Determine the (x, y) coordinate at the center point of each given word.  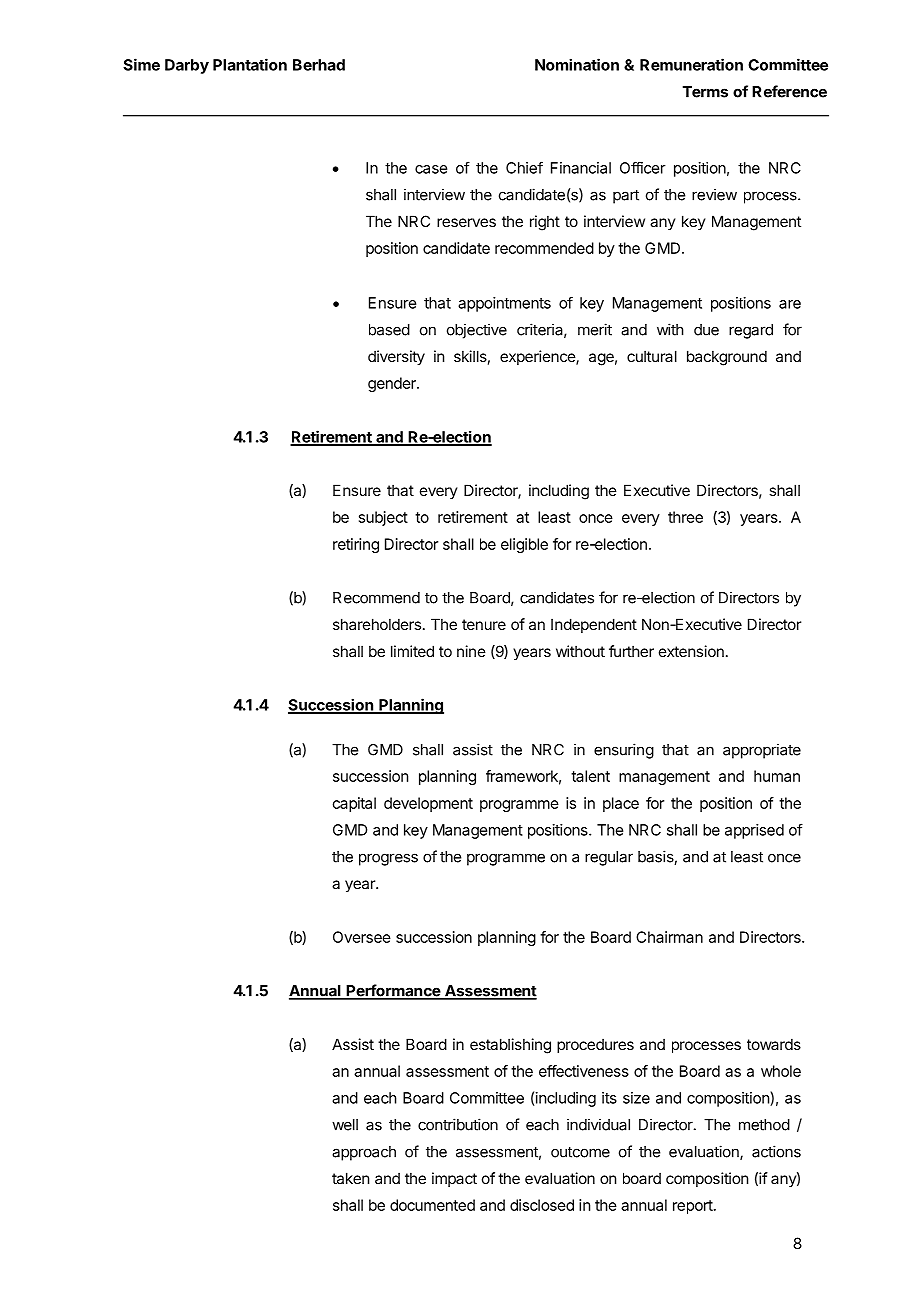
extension (691, 651)
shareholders (377, 624)
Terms (705, 92)
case (431, 169)
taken (350, 1178)
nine (471, 651)
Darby (187, 66)
